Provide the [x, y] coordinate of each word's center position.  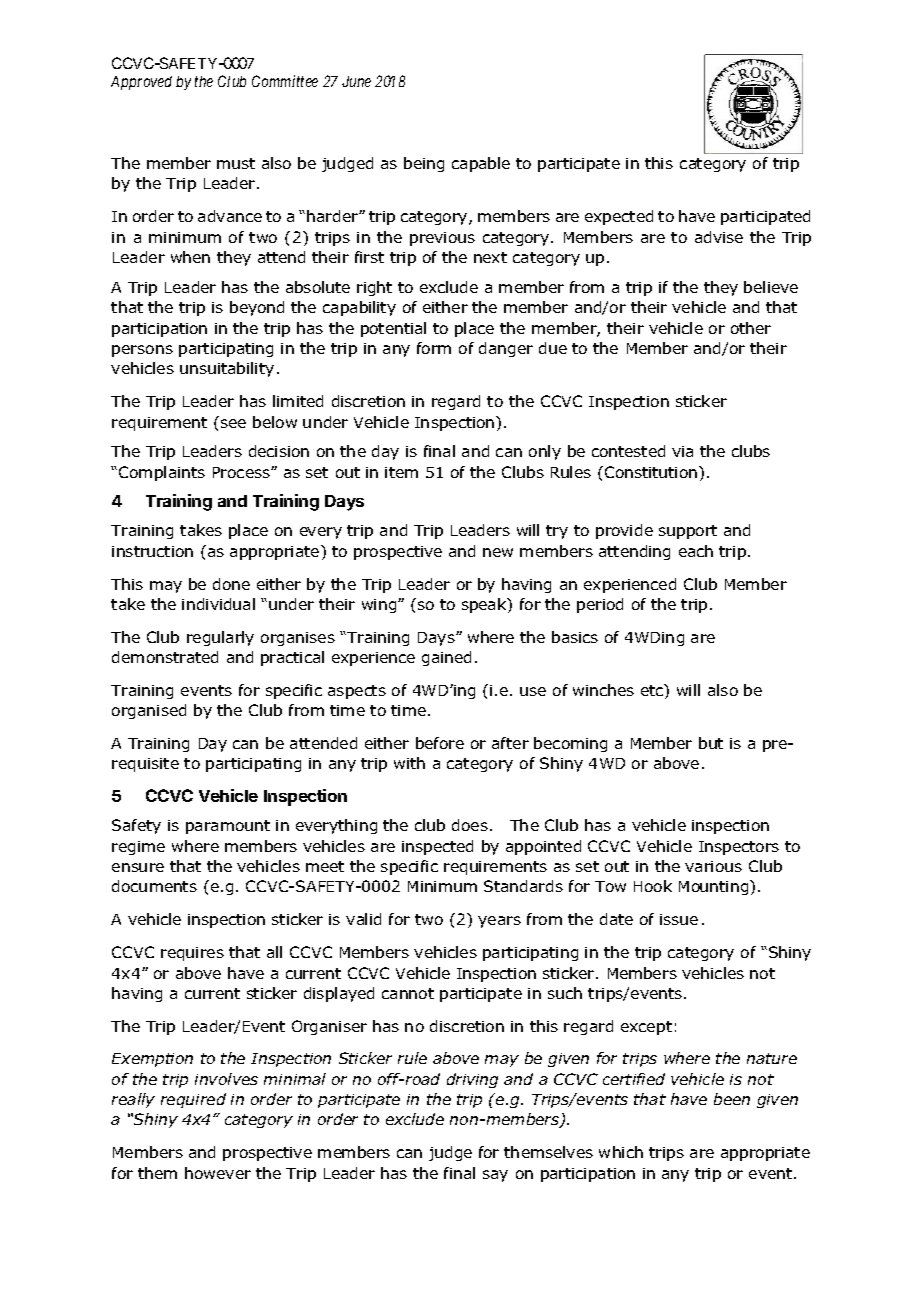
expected [619, 217]
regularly [220, 638]
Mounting [715, 887]
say [495, 1176]
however [218, 1173]
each [696, 551]
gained [446, 658]
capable [481, 164]
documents [154, 886]
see [233, 423]
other [751, 328]
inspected [437, 847]
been [732, 1099]
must [236, 163]
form [434, 348]
